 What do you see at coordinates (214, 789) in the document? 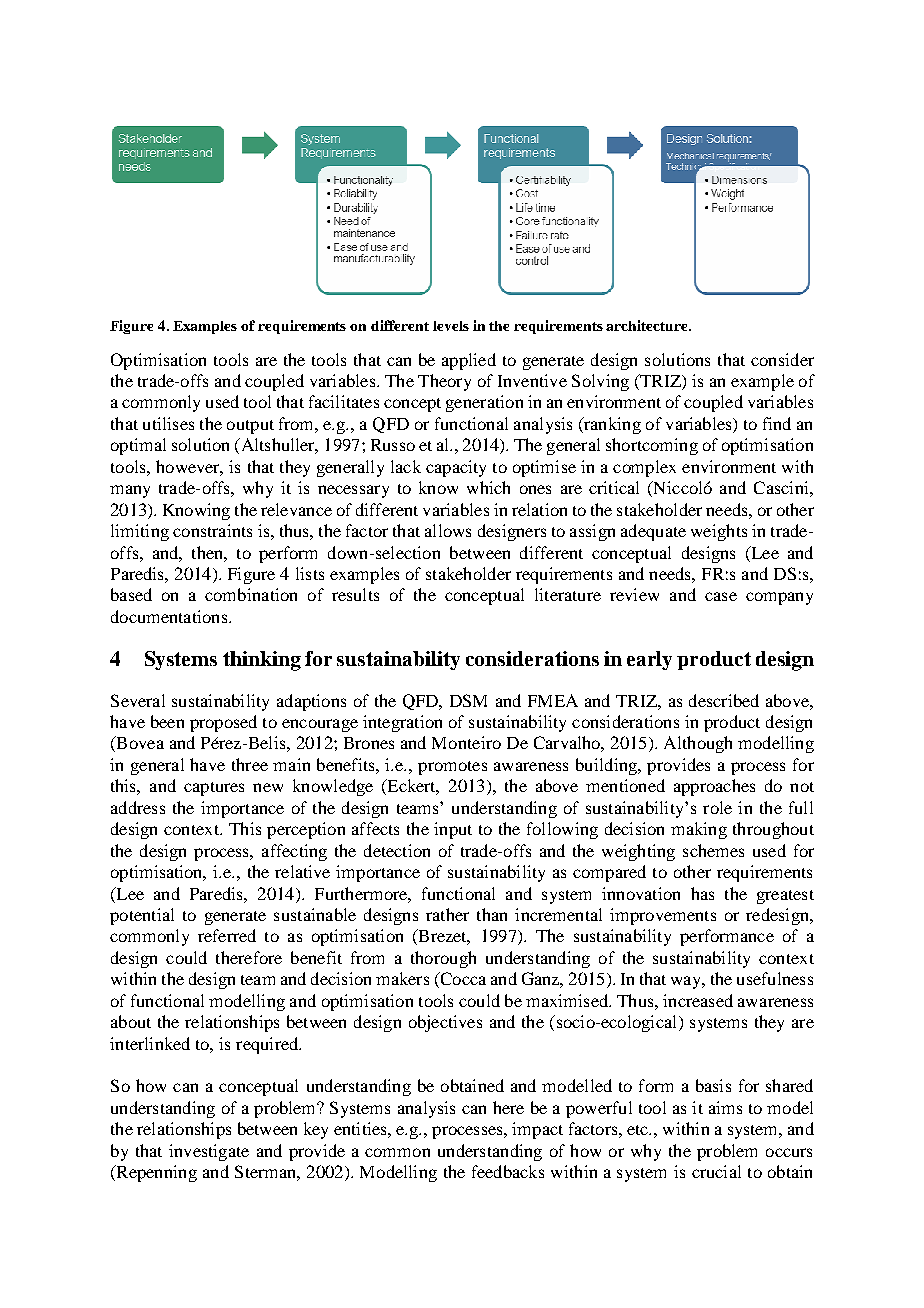
I see `captures` at bounding box center [214, 789].
